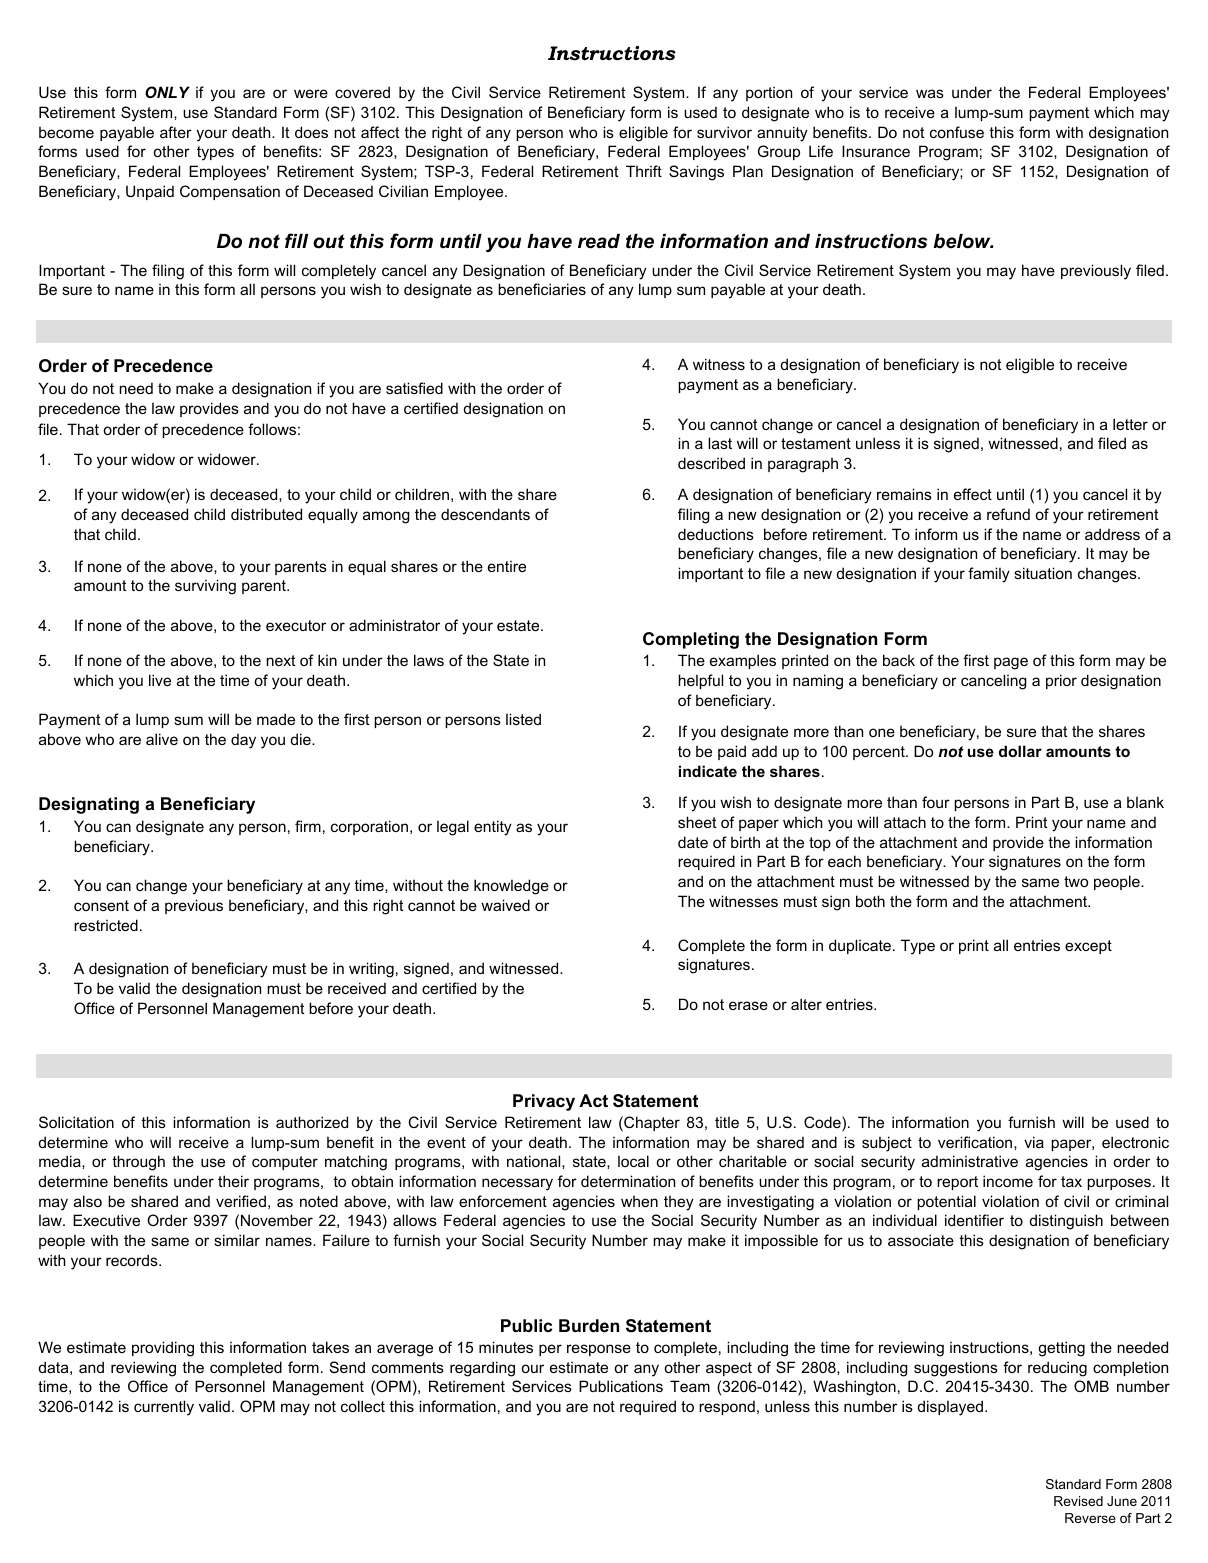 The width and height of the image is (1208, 1563). Describe the element at coordinates (164, 1408) in the image. I see `currently` at that location.
